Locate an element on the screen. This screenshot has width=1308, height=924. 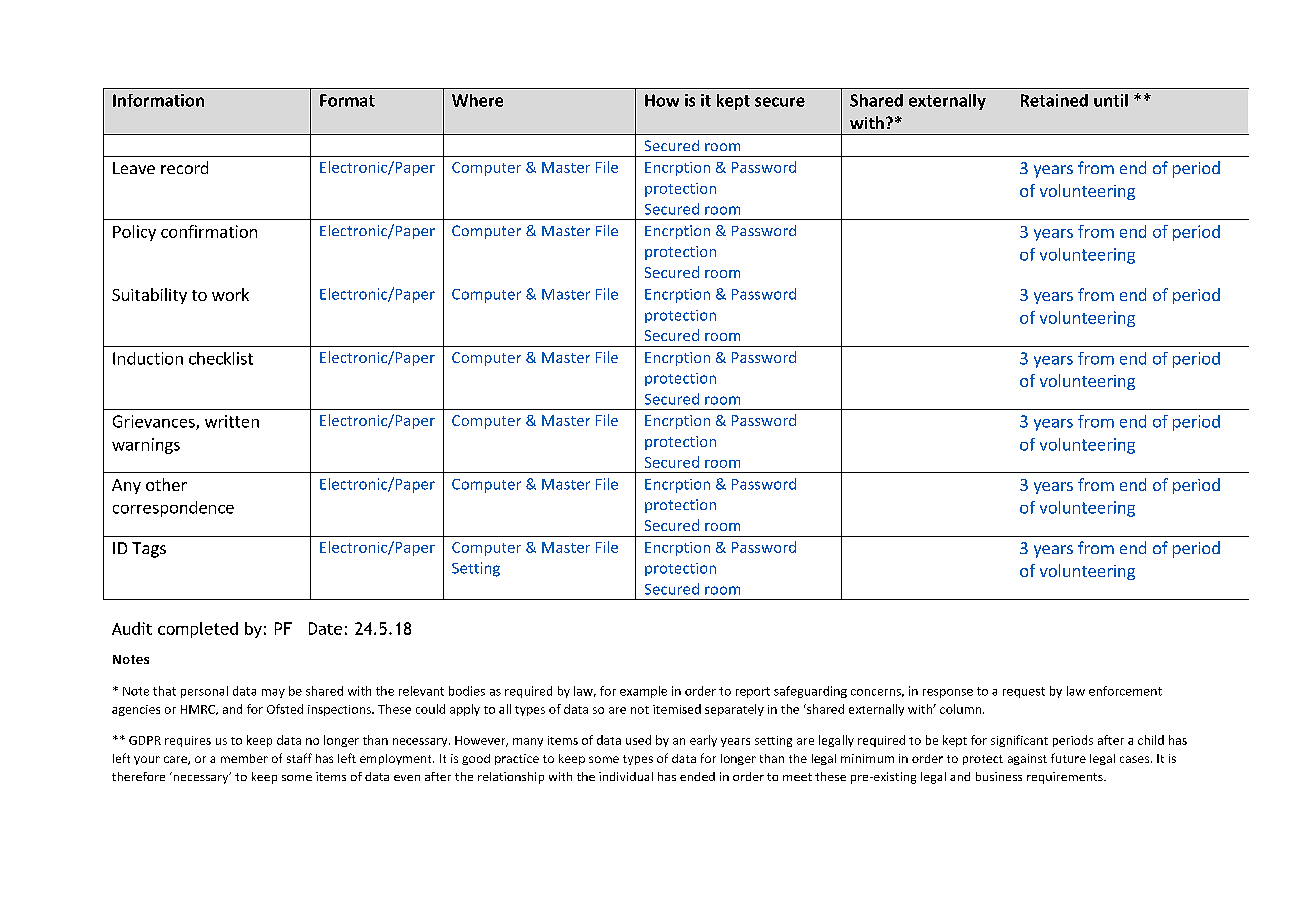
work is located at coordinates (230, 294).
